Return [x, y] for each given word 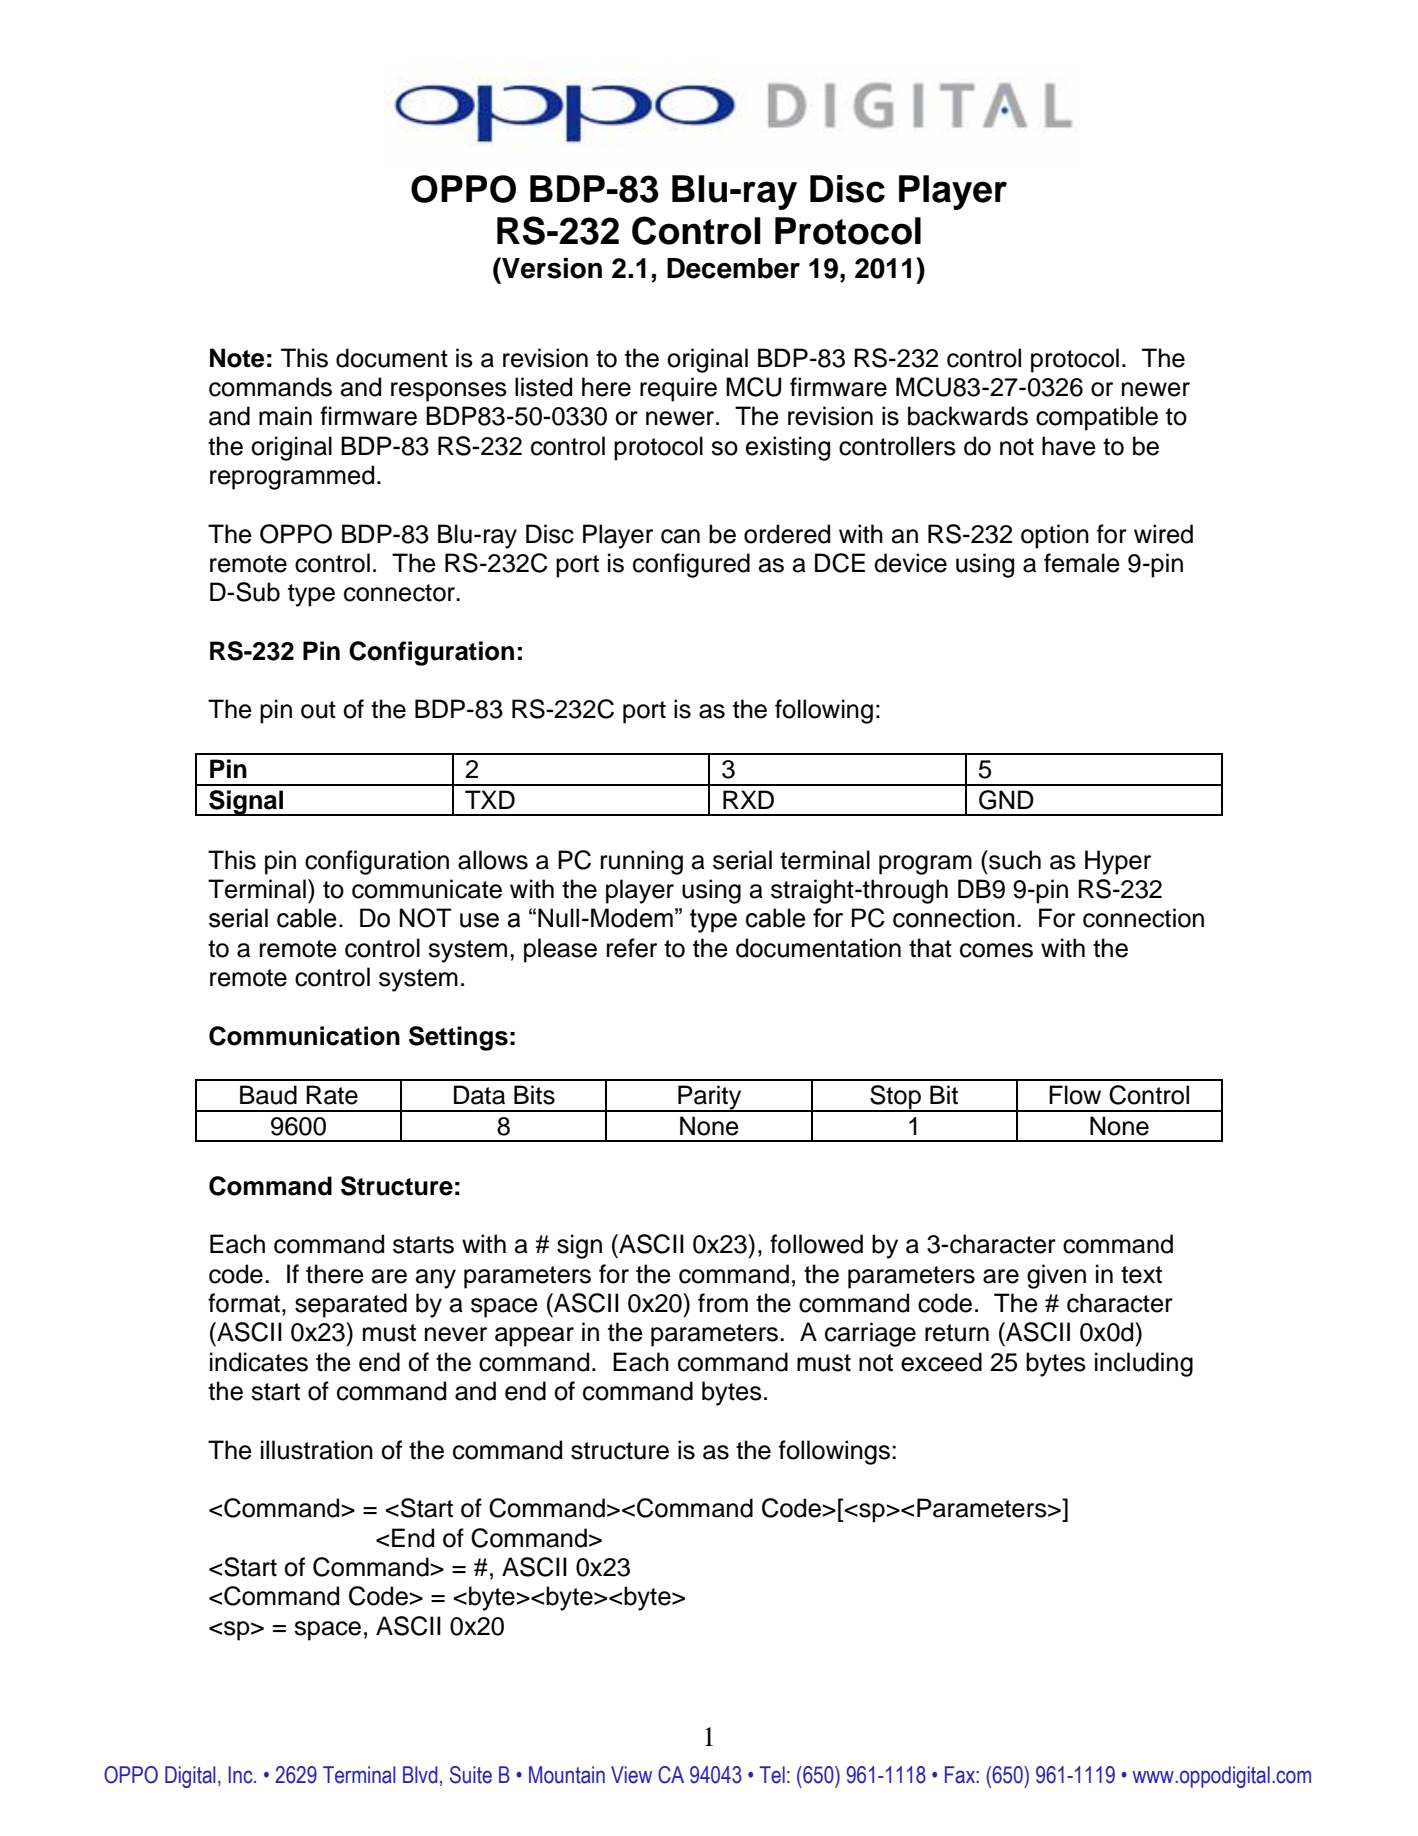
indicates [259, 1362]
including [1144, 1364]
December [733, 268]
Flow [1075, 1095]
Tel [772, 1775]
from [723, 1303]
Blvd [420, 1775]
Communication [304, 1036]
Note [237, 358]
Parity [710, 1098]
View [631, 1775]
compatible [1097, 418]
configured [691, 565]
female [1082, 563]
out [318, 710]
